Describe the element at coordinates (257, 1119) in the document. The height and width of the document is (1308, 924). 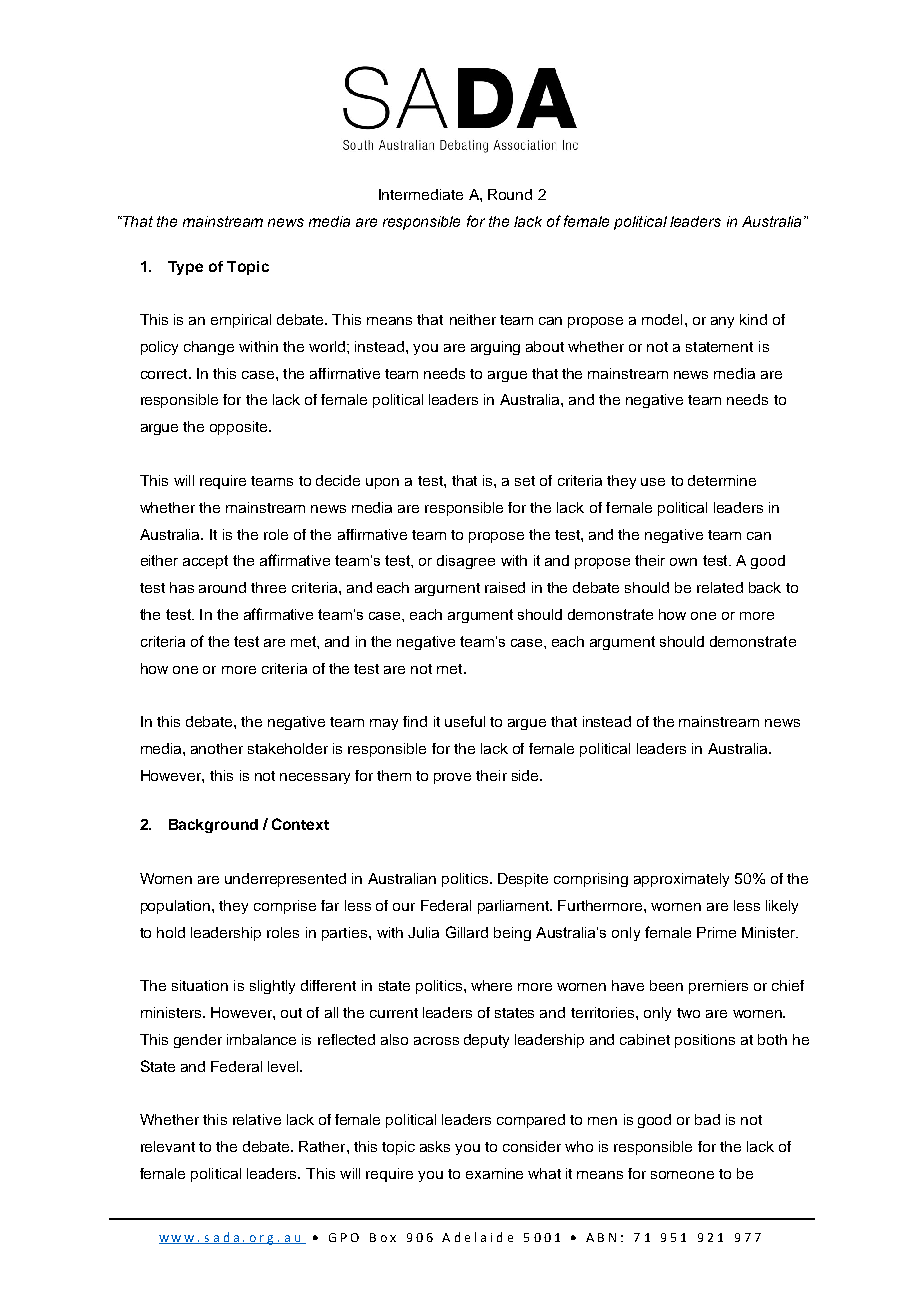
I see `relative` at that location.
